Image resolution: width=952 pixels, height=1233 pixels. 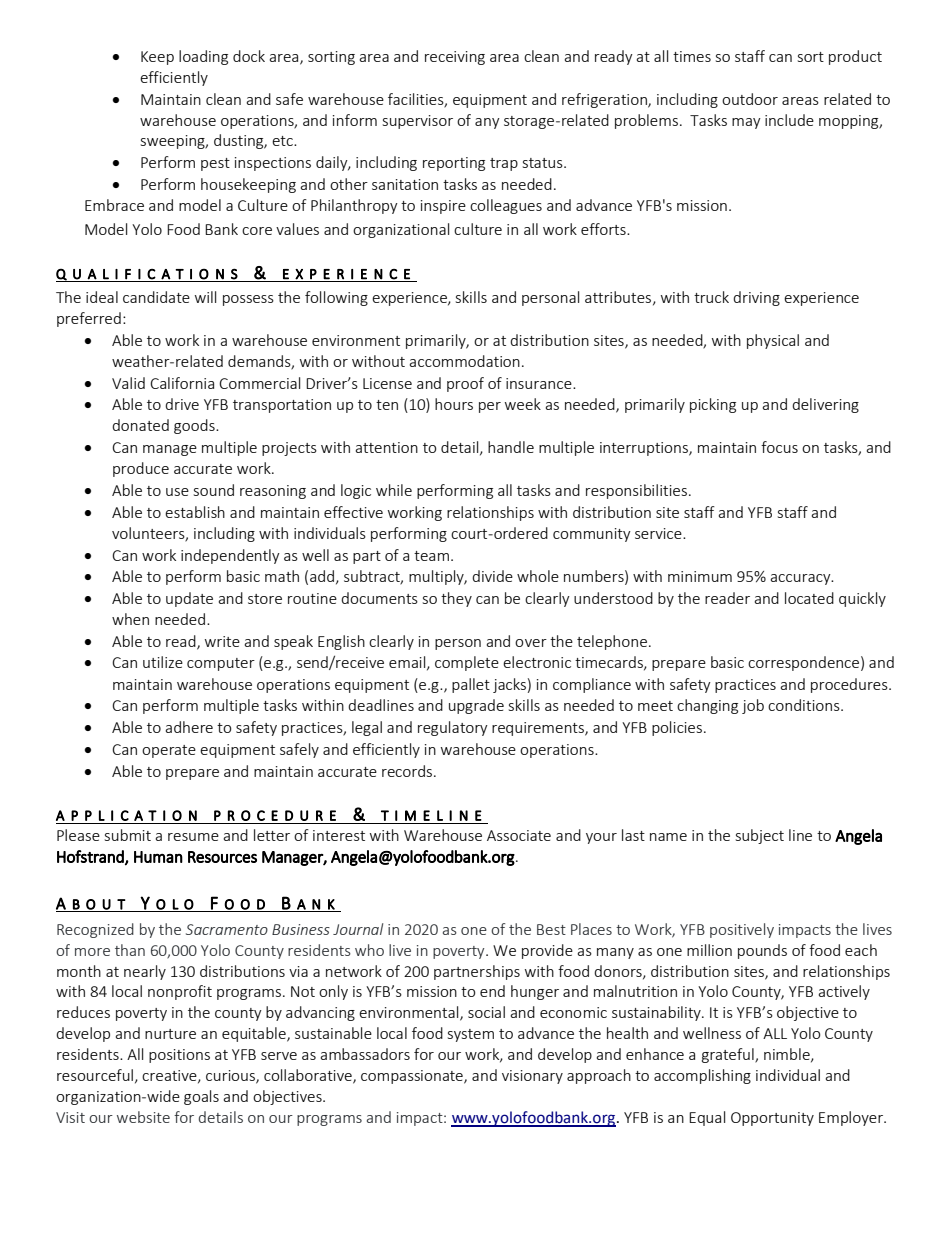 I want to click on outdoor, so click(x=750, y=99).
